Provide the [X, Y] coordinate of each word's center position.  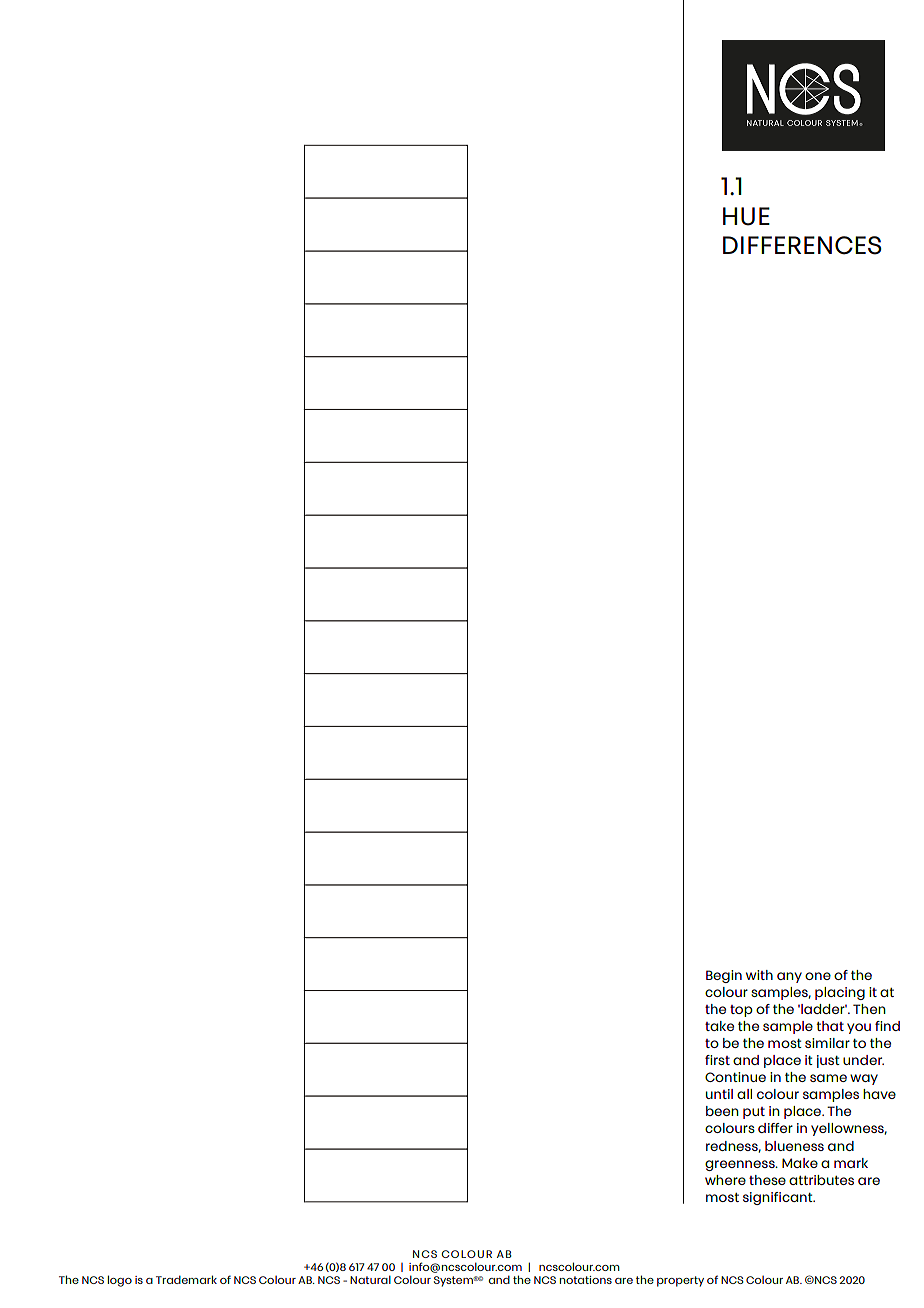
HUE [746, 216]
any [789, 977]
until [719, 1094]
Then [869, 1009]
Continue [735, 1077]
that [830, 1026]
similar [827, 1043]
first [717, 1060]
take [719, 1026]
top [741, 1011]
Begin [724, 976]
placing [840, 993]
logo [120, 1281]
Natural [370, 1279]
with [759, 975]
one [818, 976]
